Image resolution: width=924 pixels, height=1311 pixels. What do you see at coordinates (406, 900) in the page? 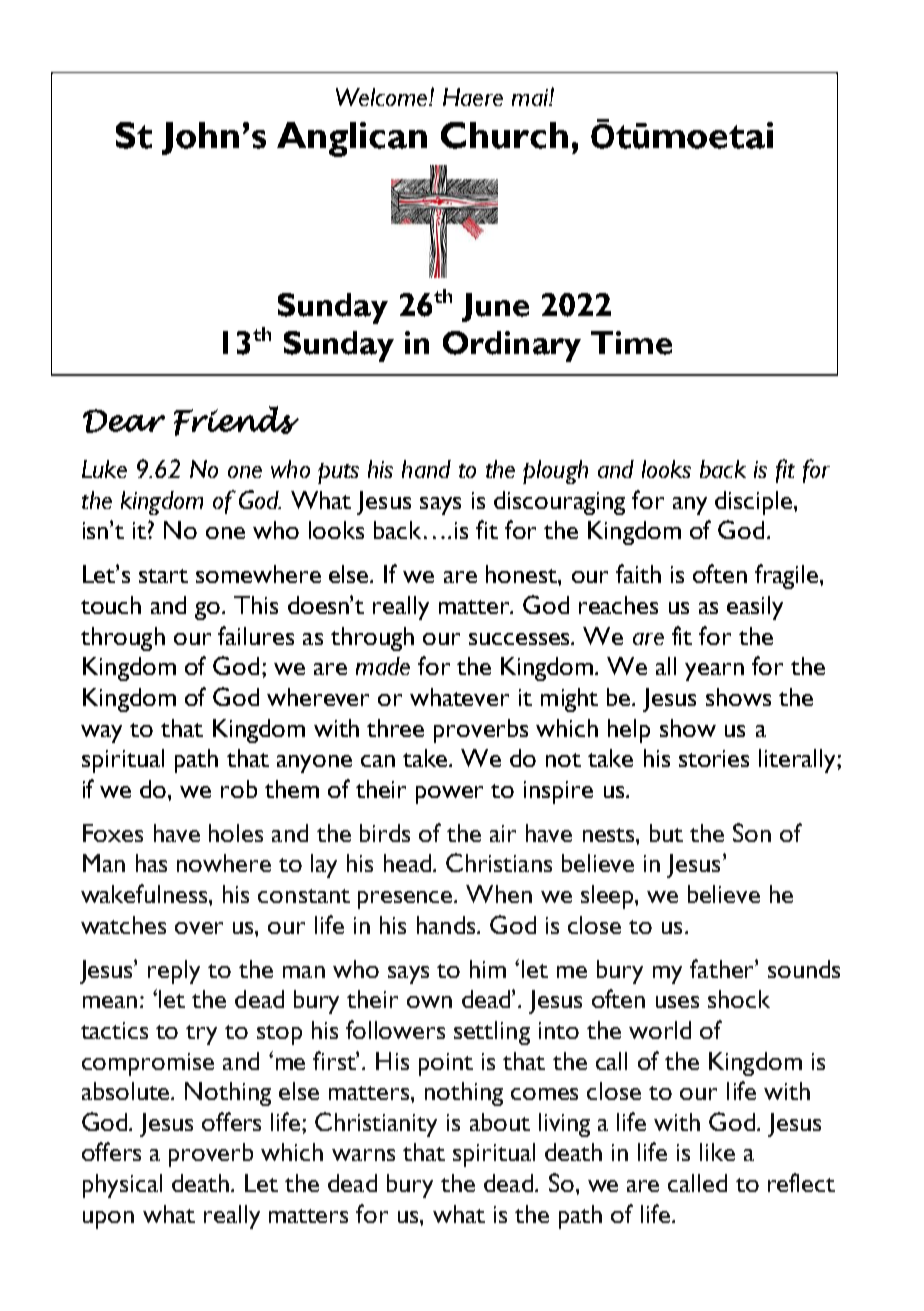
I see `presence` at bounding box center [406, 900].
